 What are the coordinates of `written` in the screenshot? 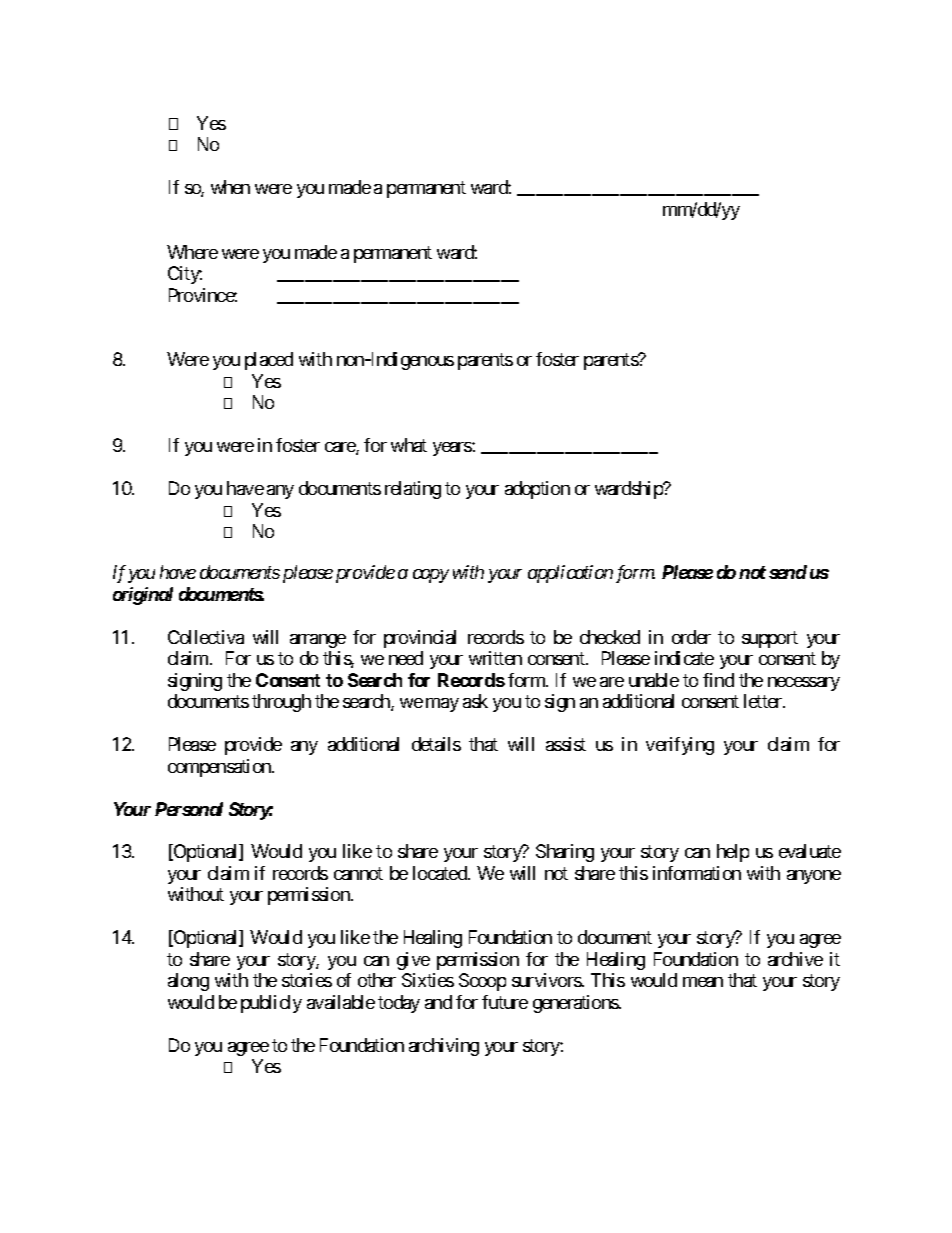 It's located at (495, 658).
